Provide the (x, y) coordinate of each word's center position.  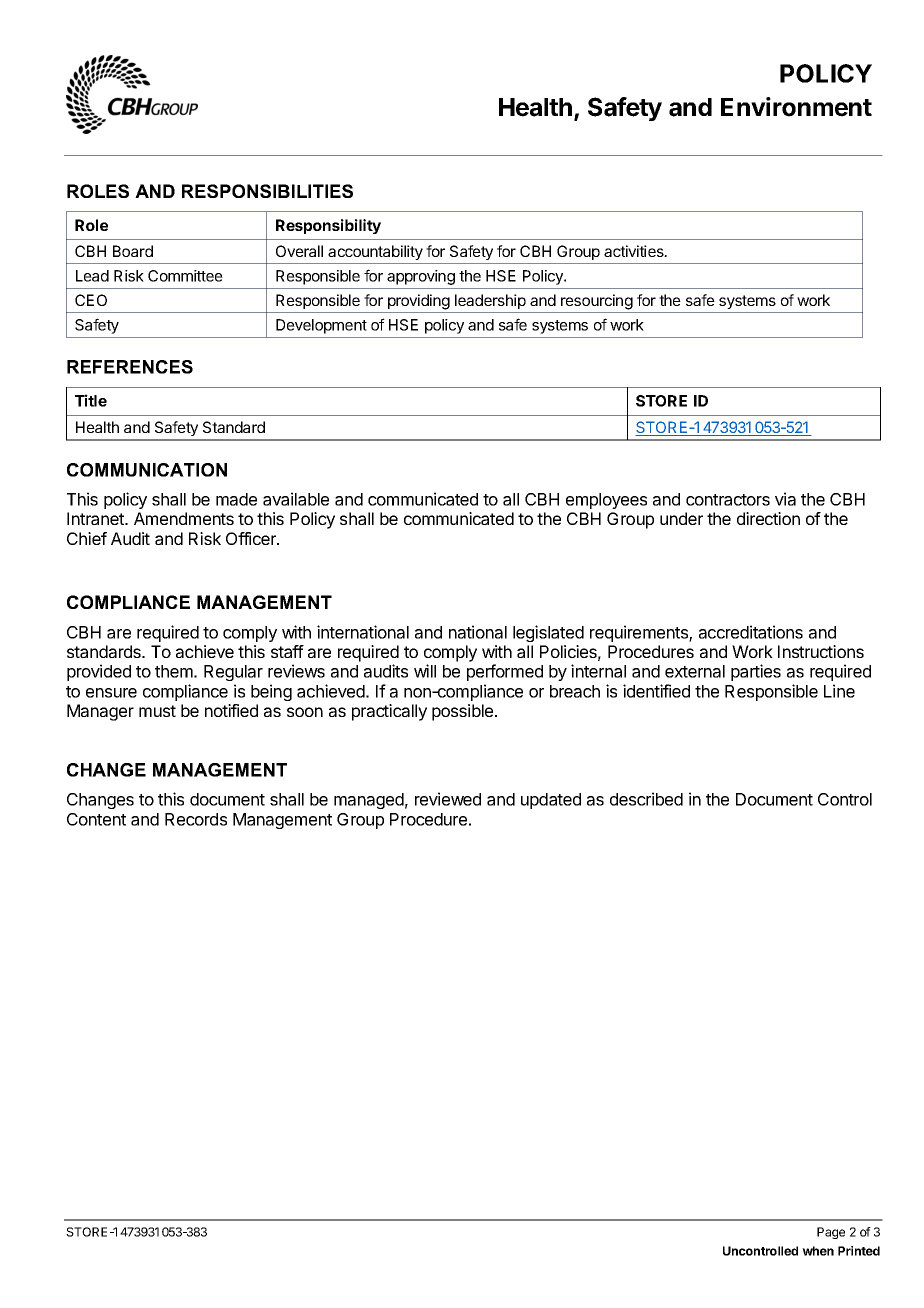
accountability (375, 252)
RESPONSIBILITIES (267, 191)
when (818, 1251)
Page (831, 1233)
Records (196, 819)
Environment (796, 107)
